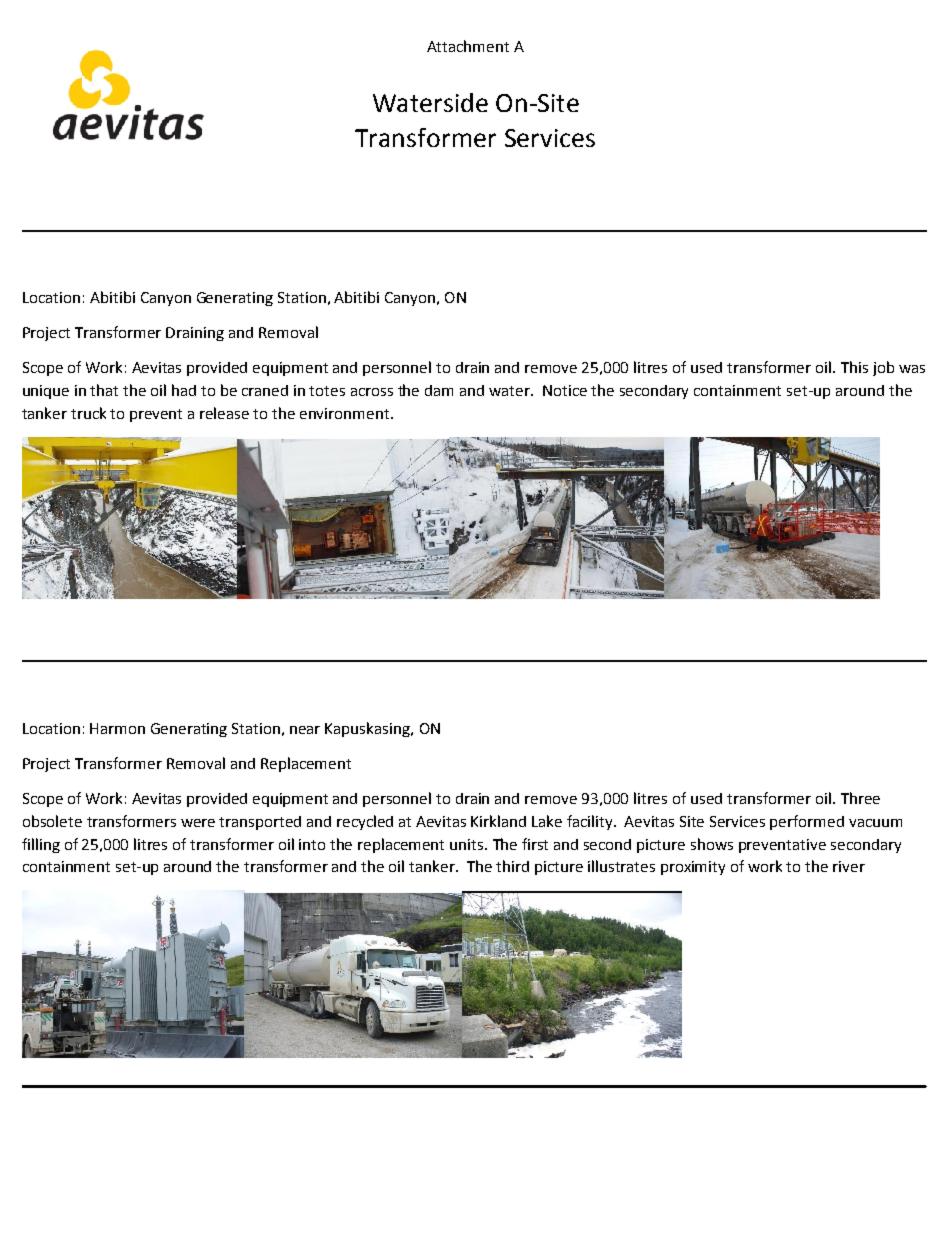 This page has width=952, height=1233. What do you see at coordinates (439, 390) in the page?
I see `dam` at bounding box center [439, 390].
